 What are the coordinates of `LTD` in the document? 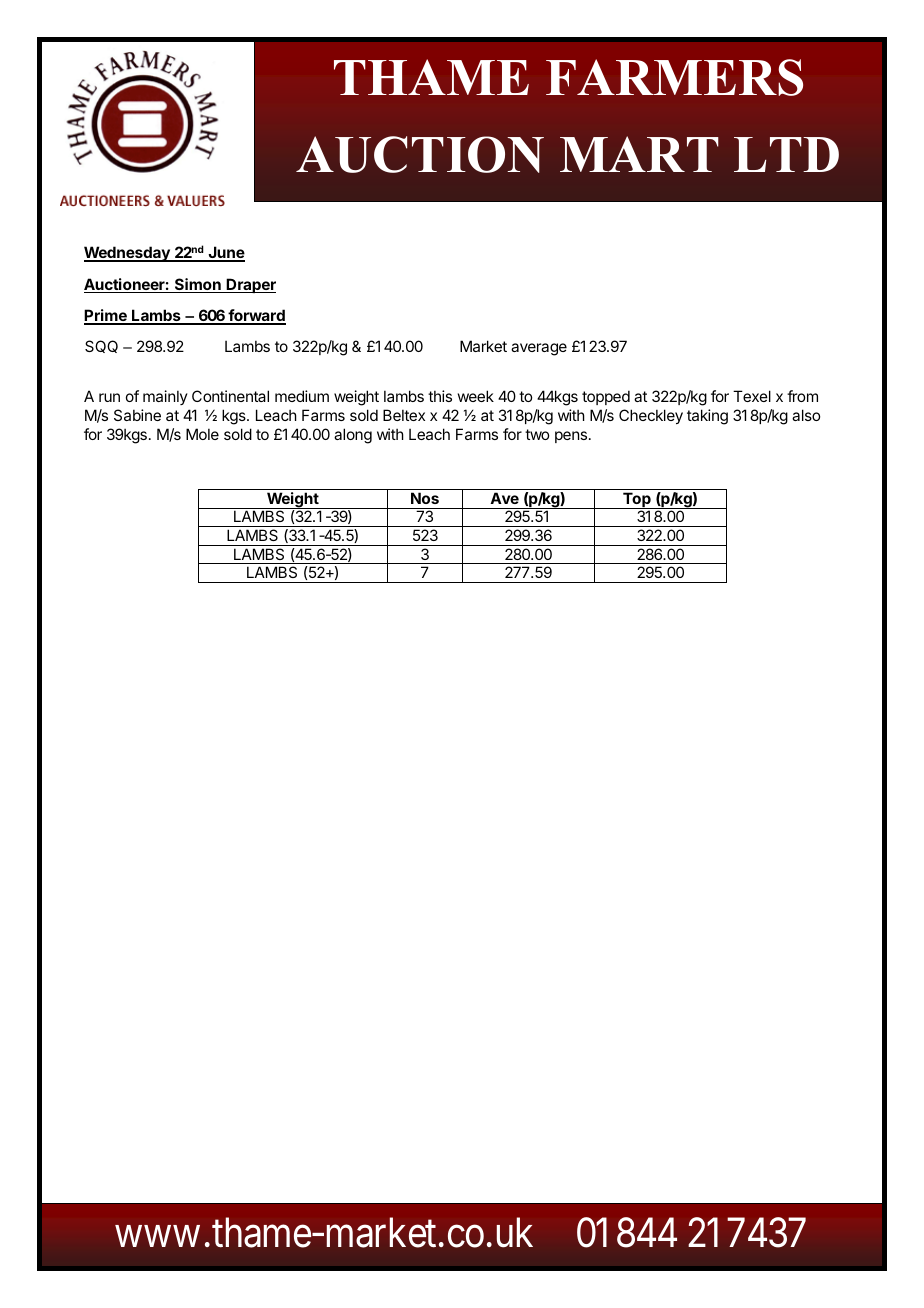 It's located at (786, 154).
